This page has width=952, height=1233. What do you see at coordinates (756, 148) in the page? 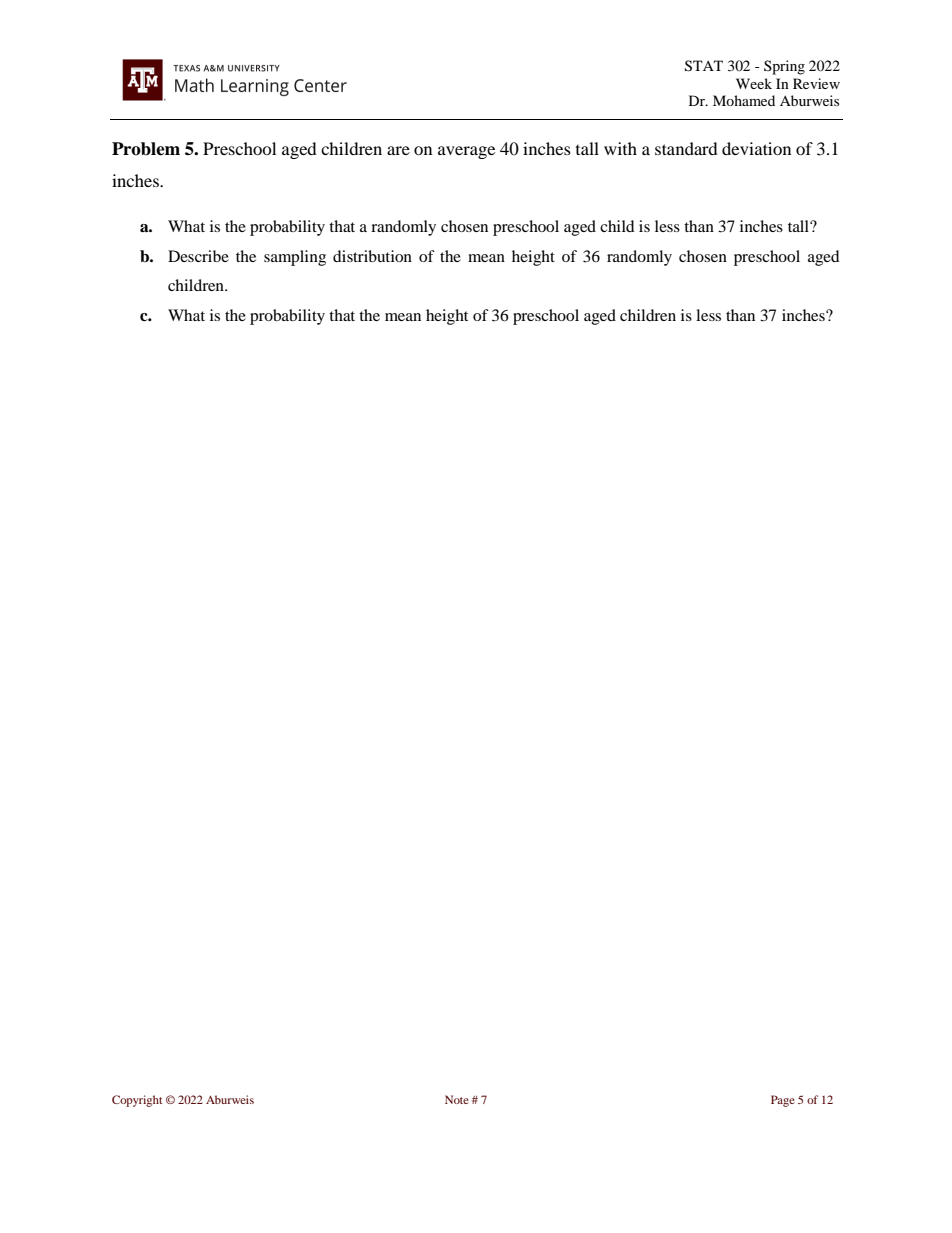
I see `deviation` at bounding box center [756, 148].
